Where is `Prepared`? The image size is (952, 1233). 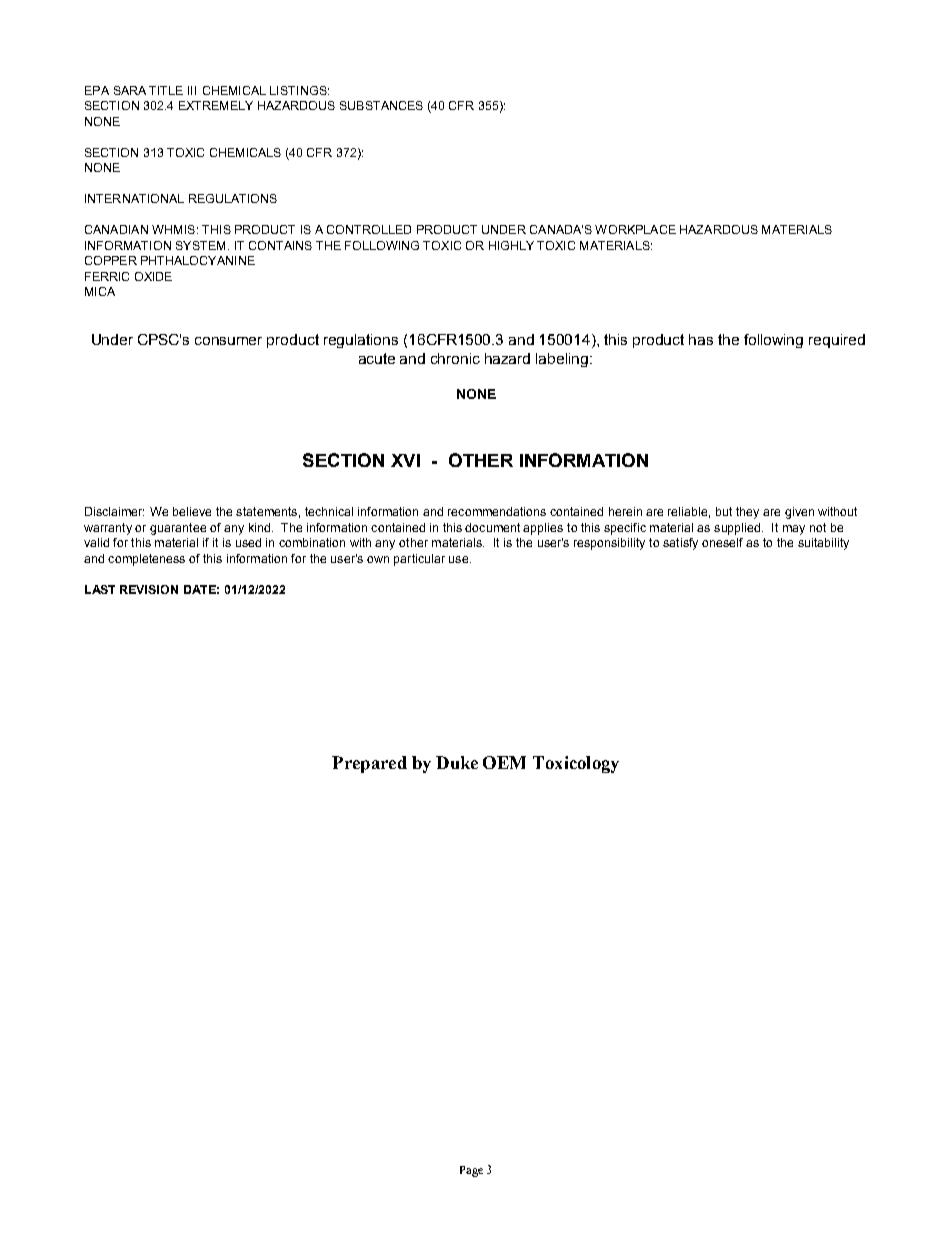 Prepared is located at coordinates (369, 764).
